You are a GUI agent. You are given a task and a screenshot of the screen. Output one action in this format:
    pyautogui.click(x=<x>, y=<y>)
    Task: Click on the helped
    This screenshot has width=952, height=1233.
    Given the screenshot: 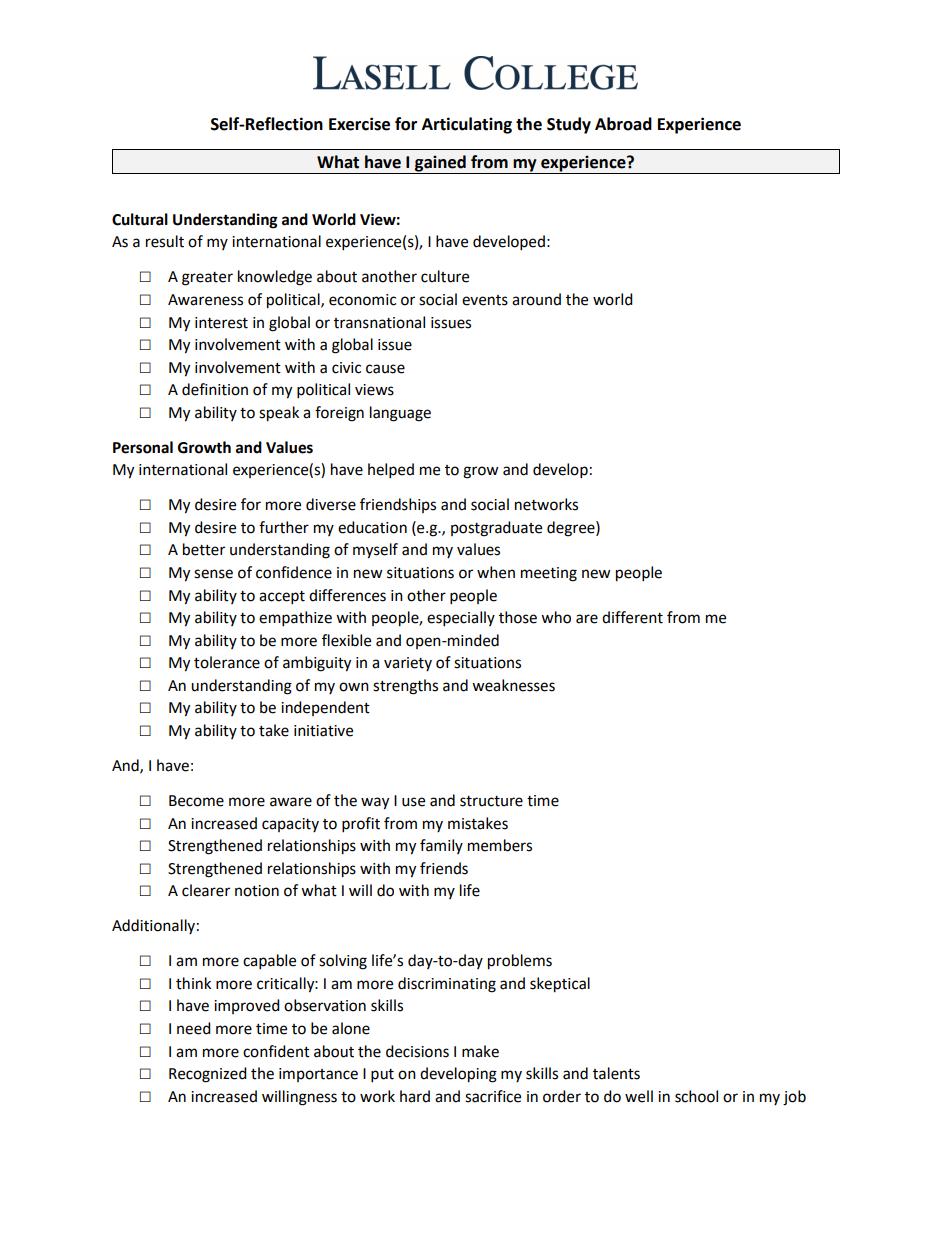 What is the action you would take?
    pyautogui.click(x=391, y=471)
